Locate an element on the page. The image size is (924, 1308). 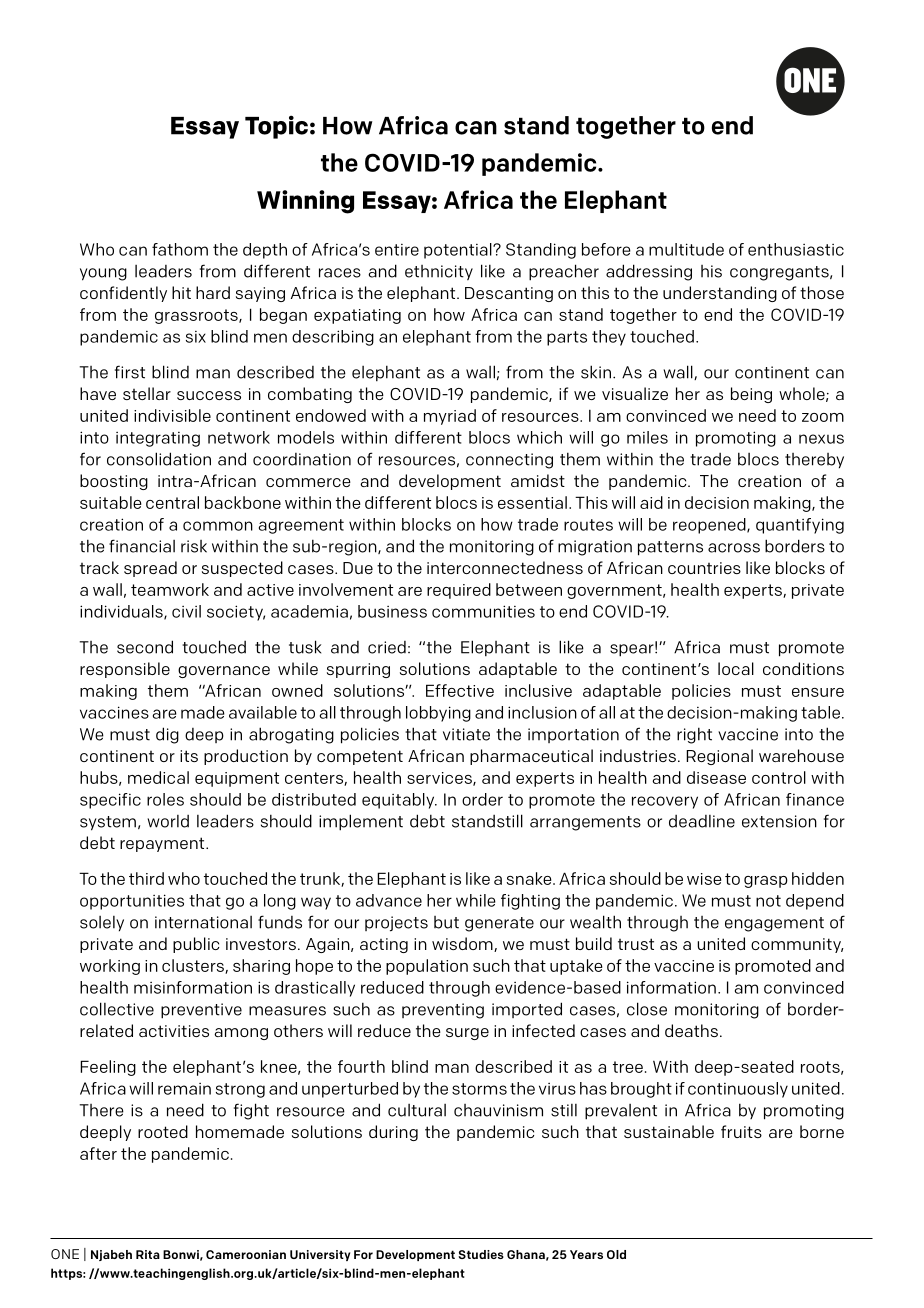
multitude is located at coordinates (686, 249).
